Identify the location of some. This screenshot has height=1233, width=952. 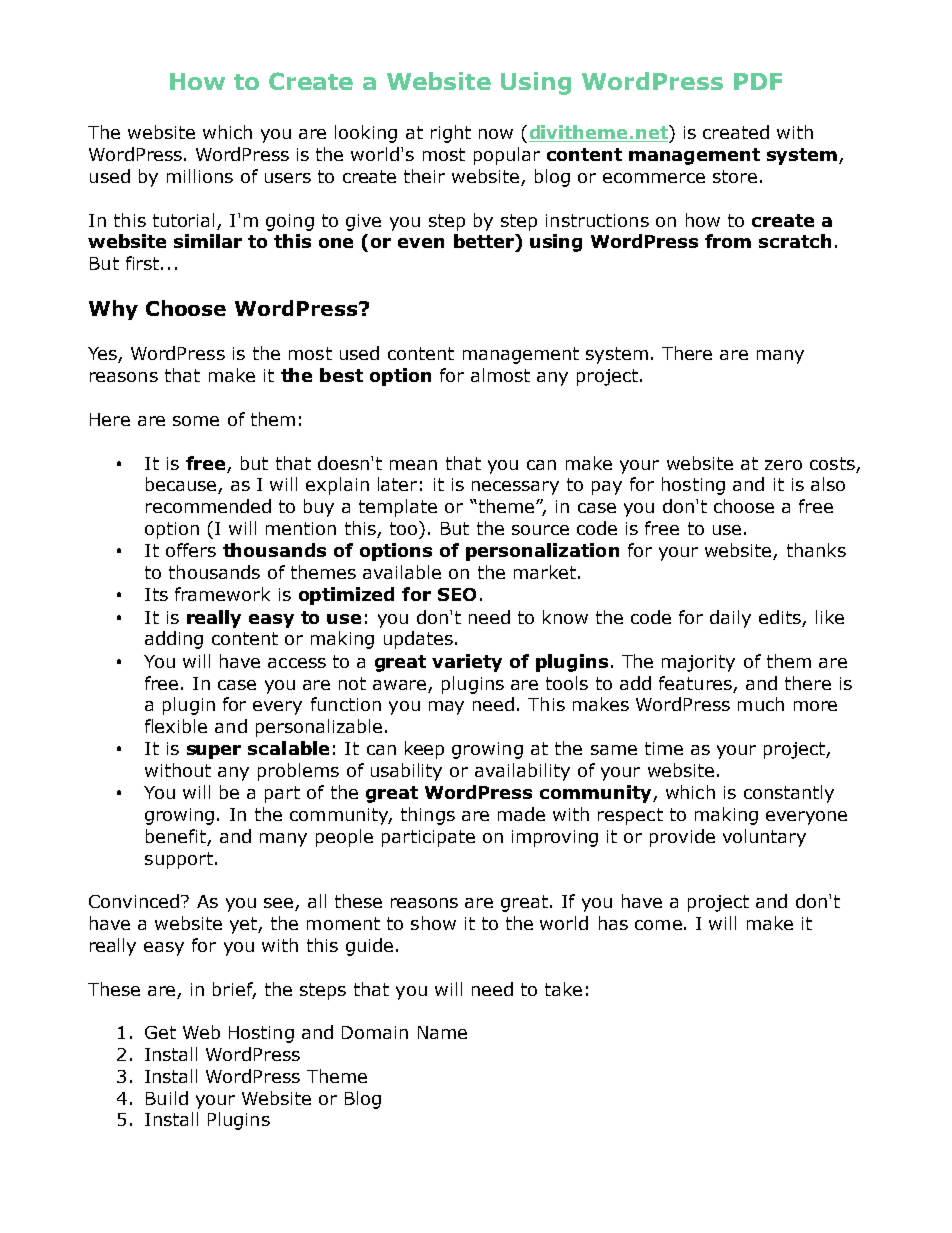
(196, 421).
